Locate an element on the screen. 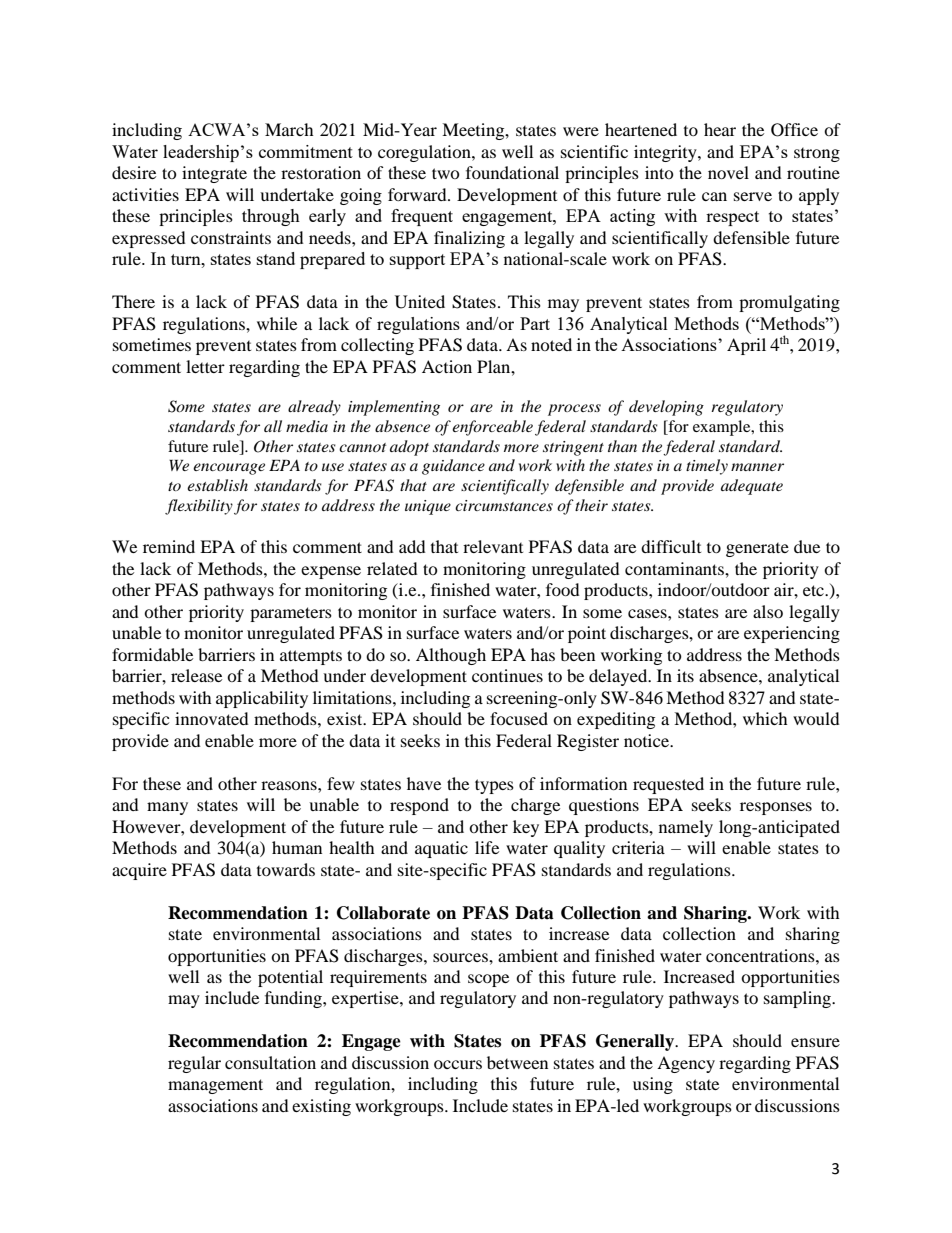  two is located at coordinates (446, 173).
